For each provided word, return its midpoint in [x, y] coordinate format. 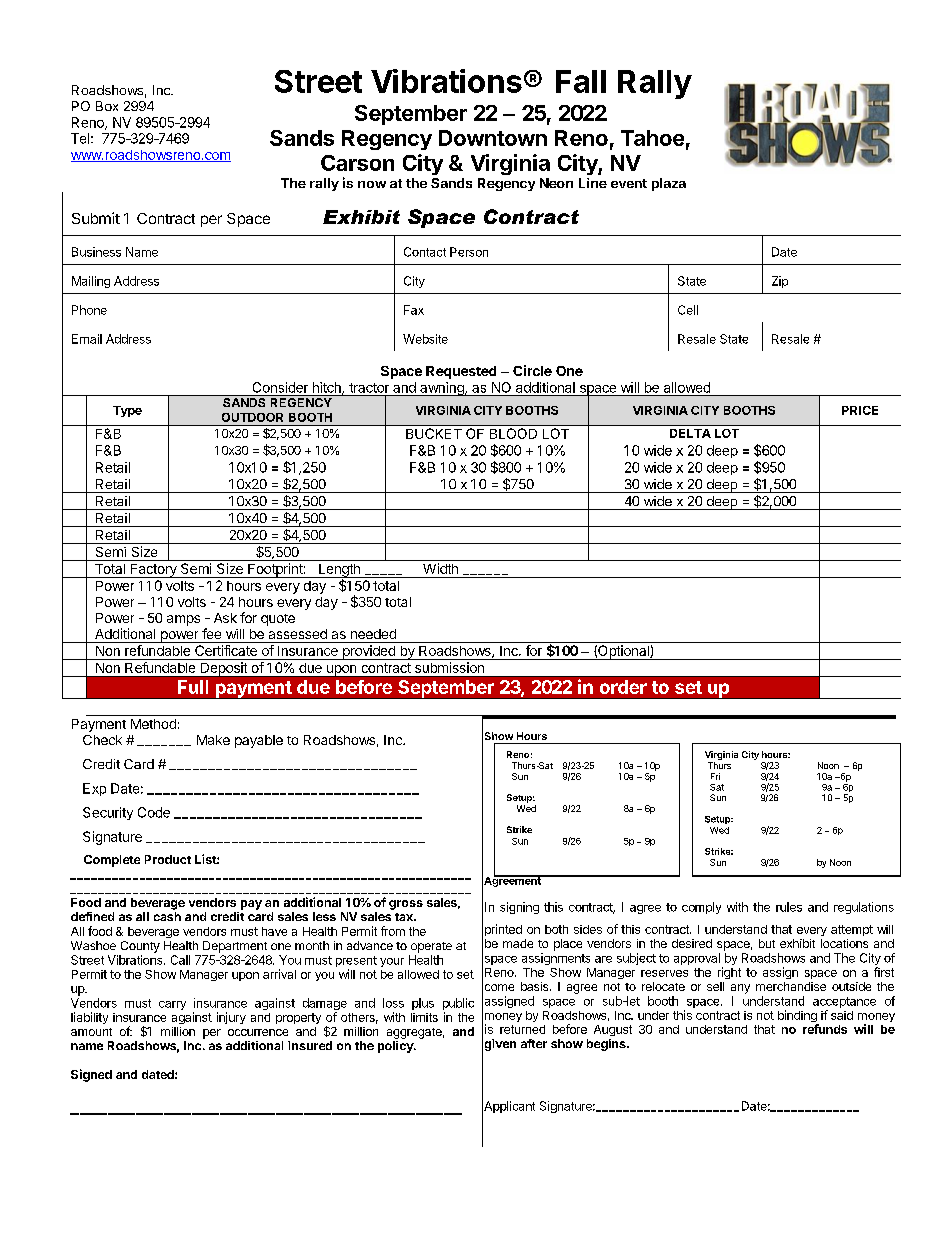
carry [172, 1005]
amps [183, 620]
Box [107, 106]
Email [87, 339]
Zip [780, 282]
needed [373, 634]
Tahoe [652, 138]
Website [425, 339]
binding [798, 1017]
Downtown [493, 138]
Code [154, 812]
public [458, 1005]
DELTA [690, 433]
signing [519, 908]
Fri [715, 776]
